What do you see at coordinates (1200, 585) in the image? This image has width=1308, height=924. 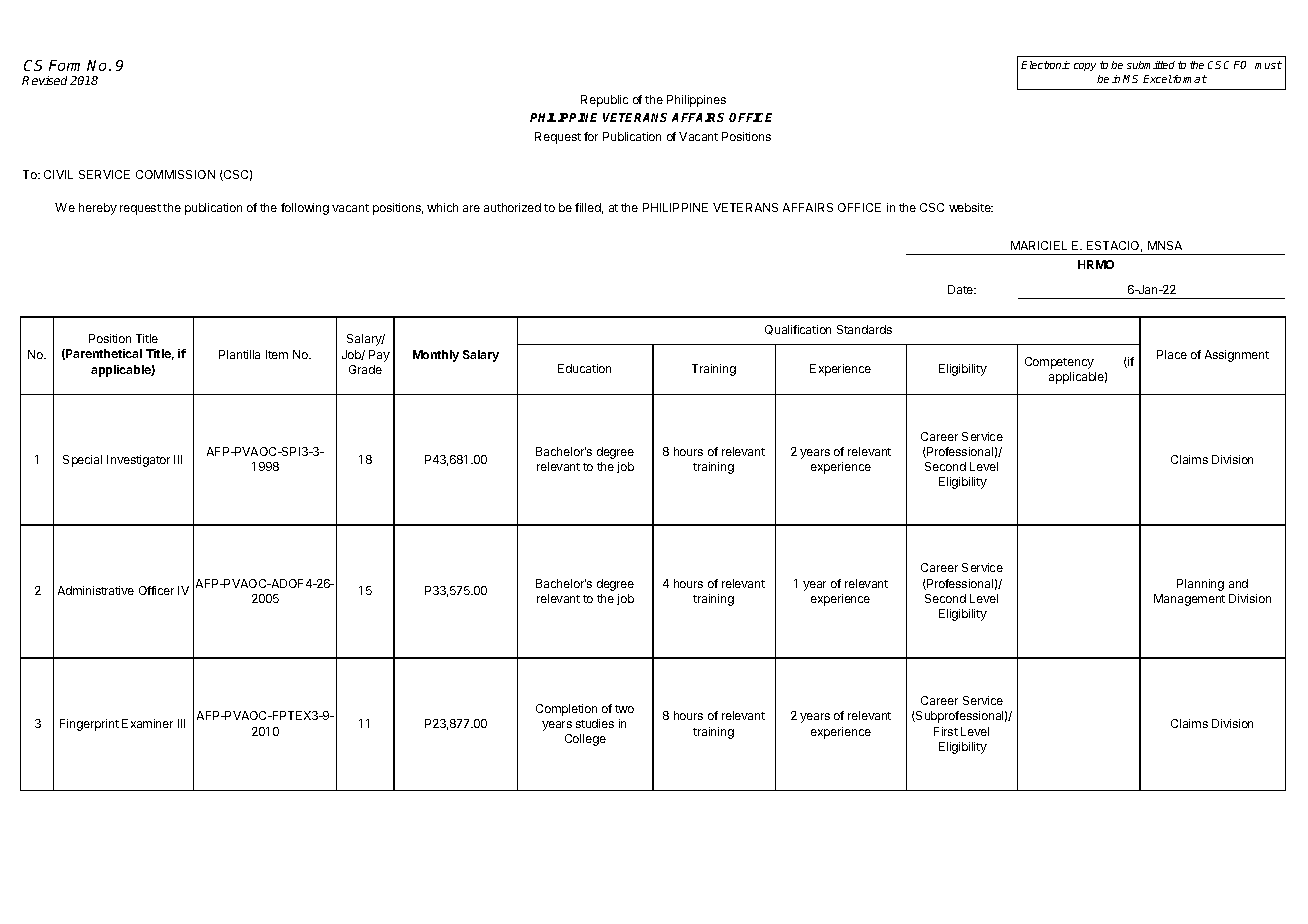 I see `Planning` at bounding box center [1200, 585].
